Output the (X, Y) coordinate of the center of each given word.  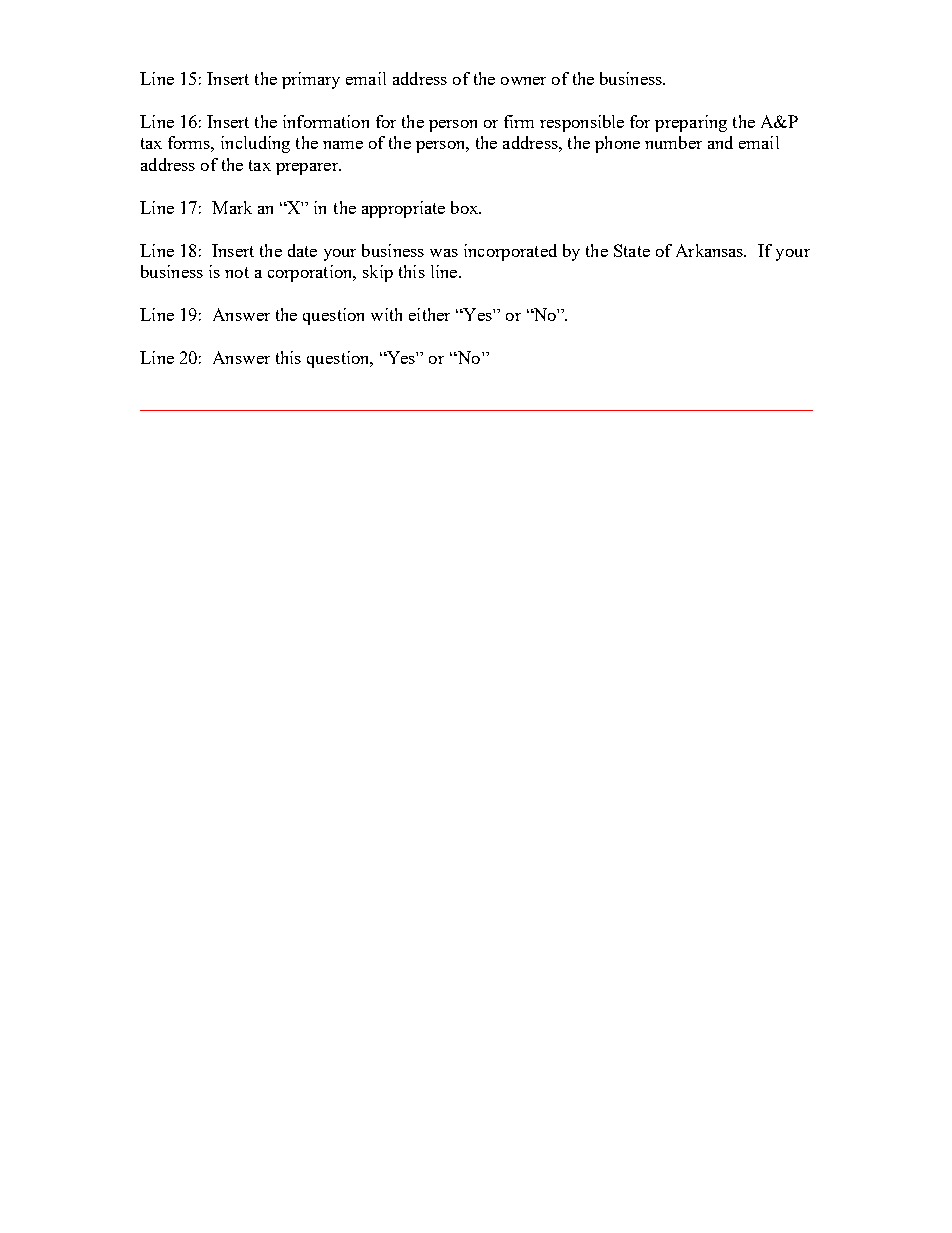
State (632, 250)
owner (523, 81)
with (386, 314)
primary (311, 80)
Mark (232, 207)
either (429, 314)
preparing (691, 123)
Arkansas (711, 250)
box (466, 207)
